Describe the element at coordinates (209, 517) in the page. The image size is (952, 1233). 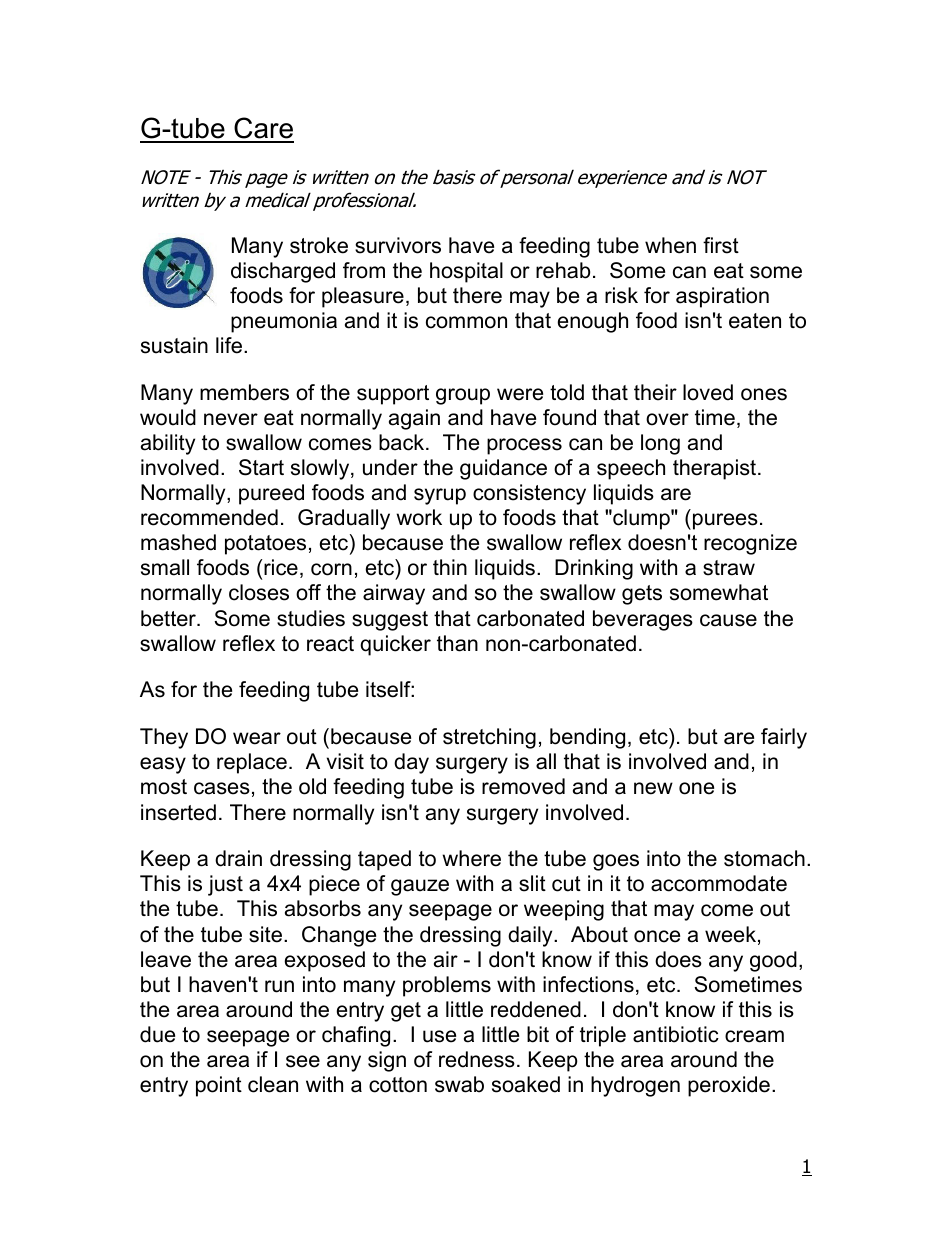
I see `recommended` at that location.
